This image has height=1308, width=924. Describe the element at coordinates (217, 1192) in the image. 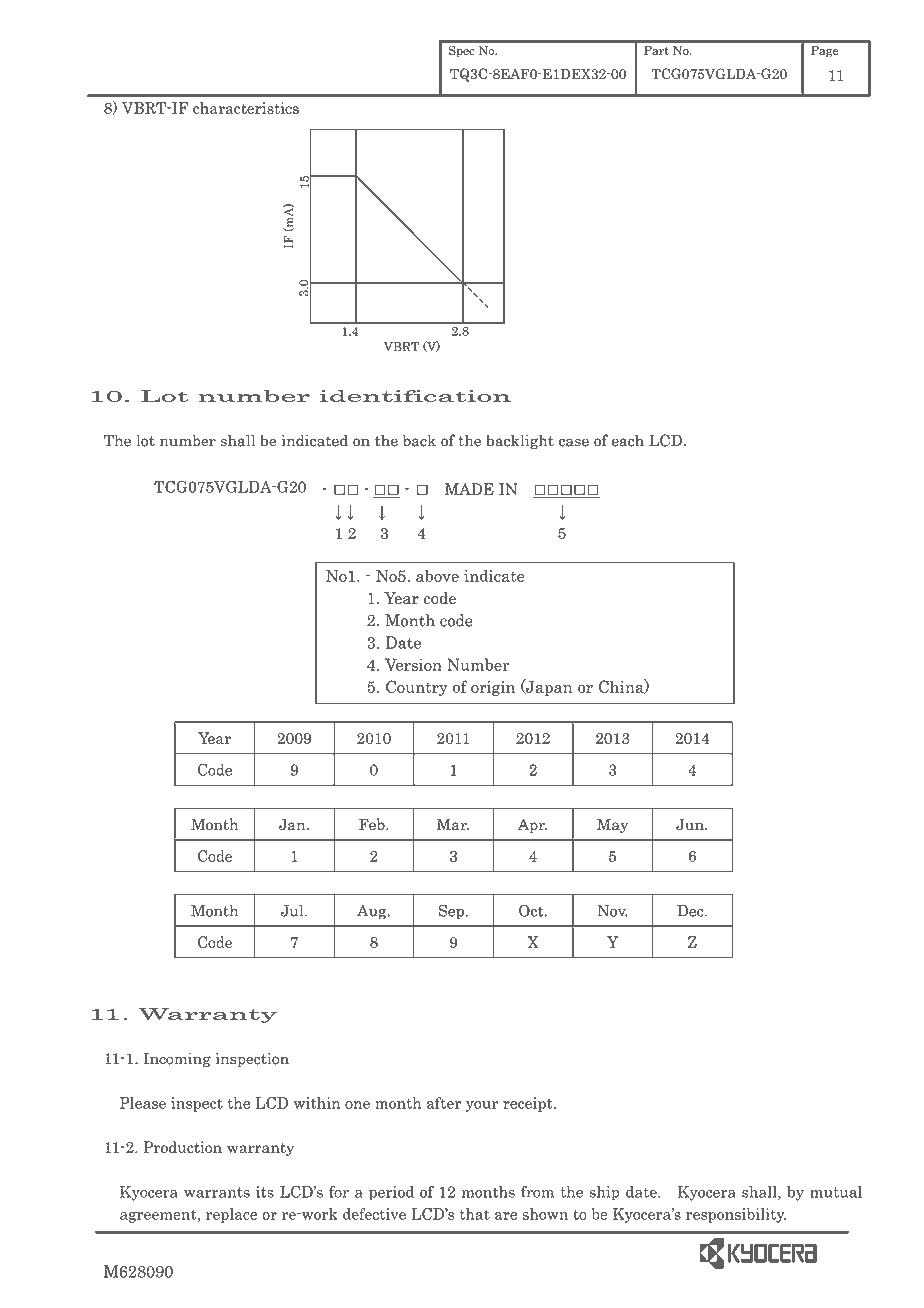

I see `warrants` at that location.
